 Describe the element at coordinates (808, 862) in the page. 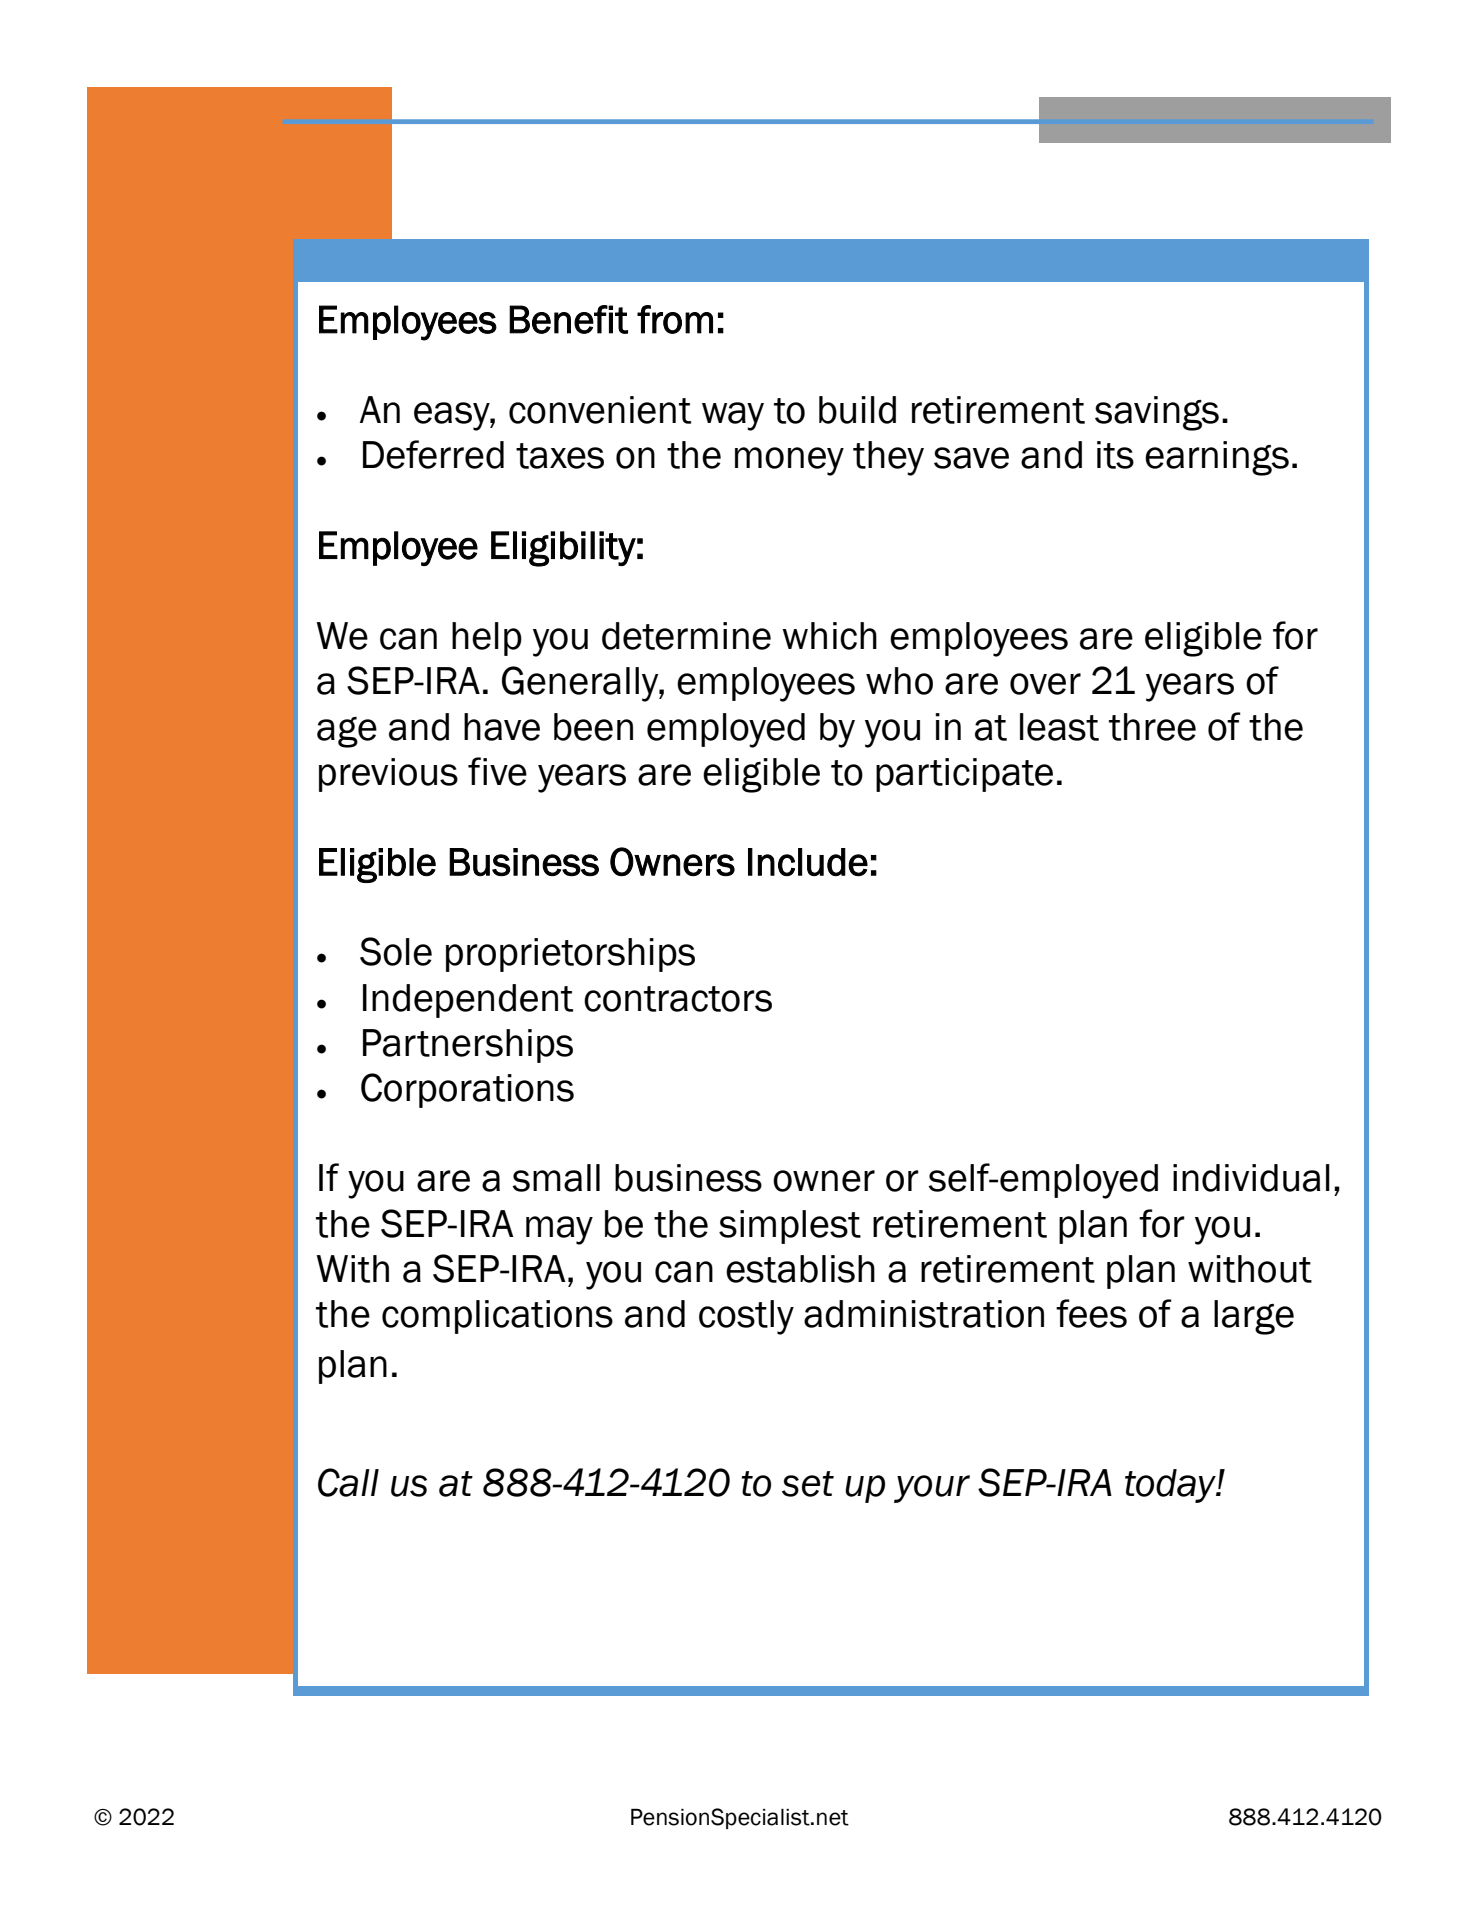

I see `Include` at that location.
